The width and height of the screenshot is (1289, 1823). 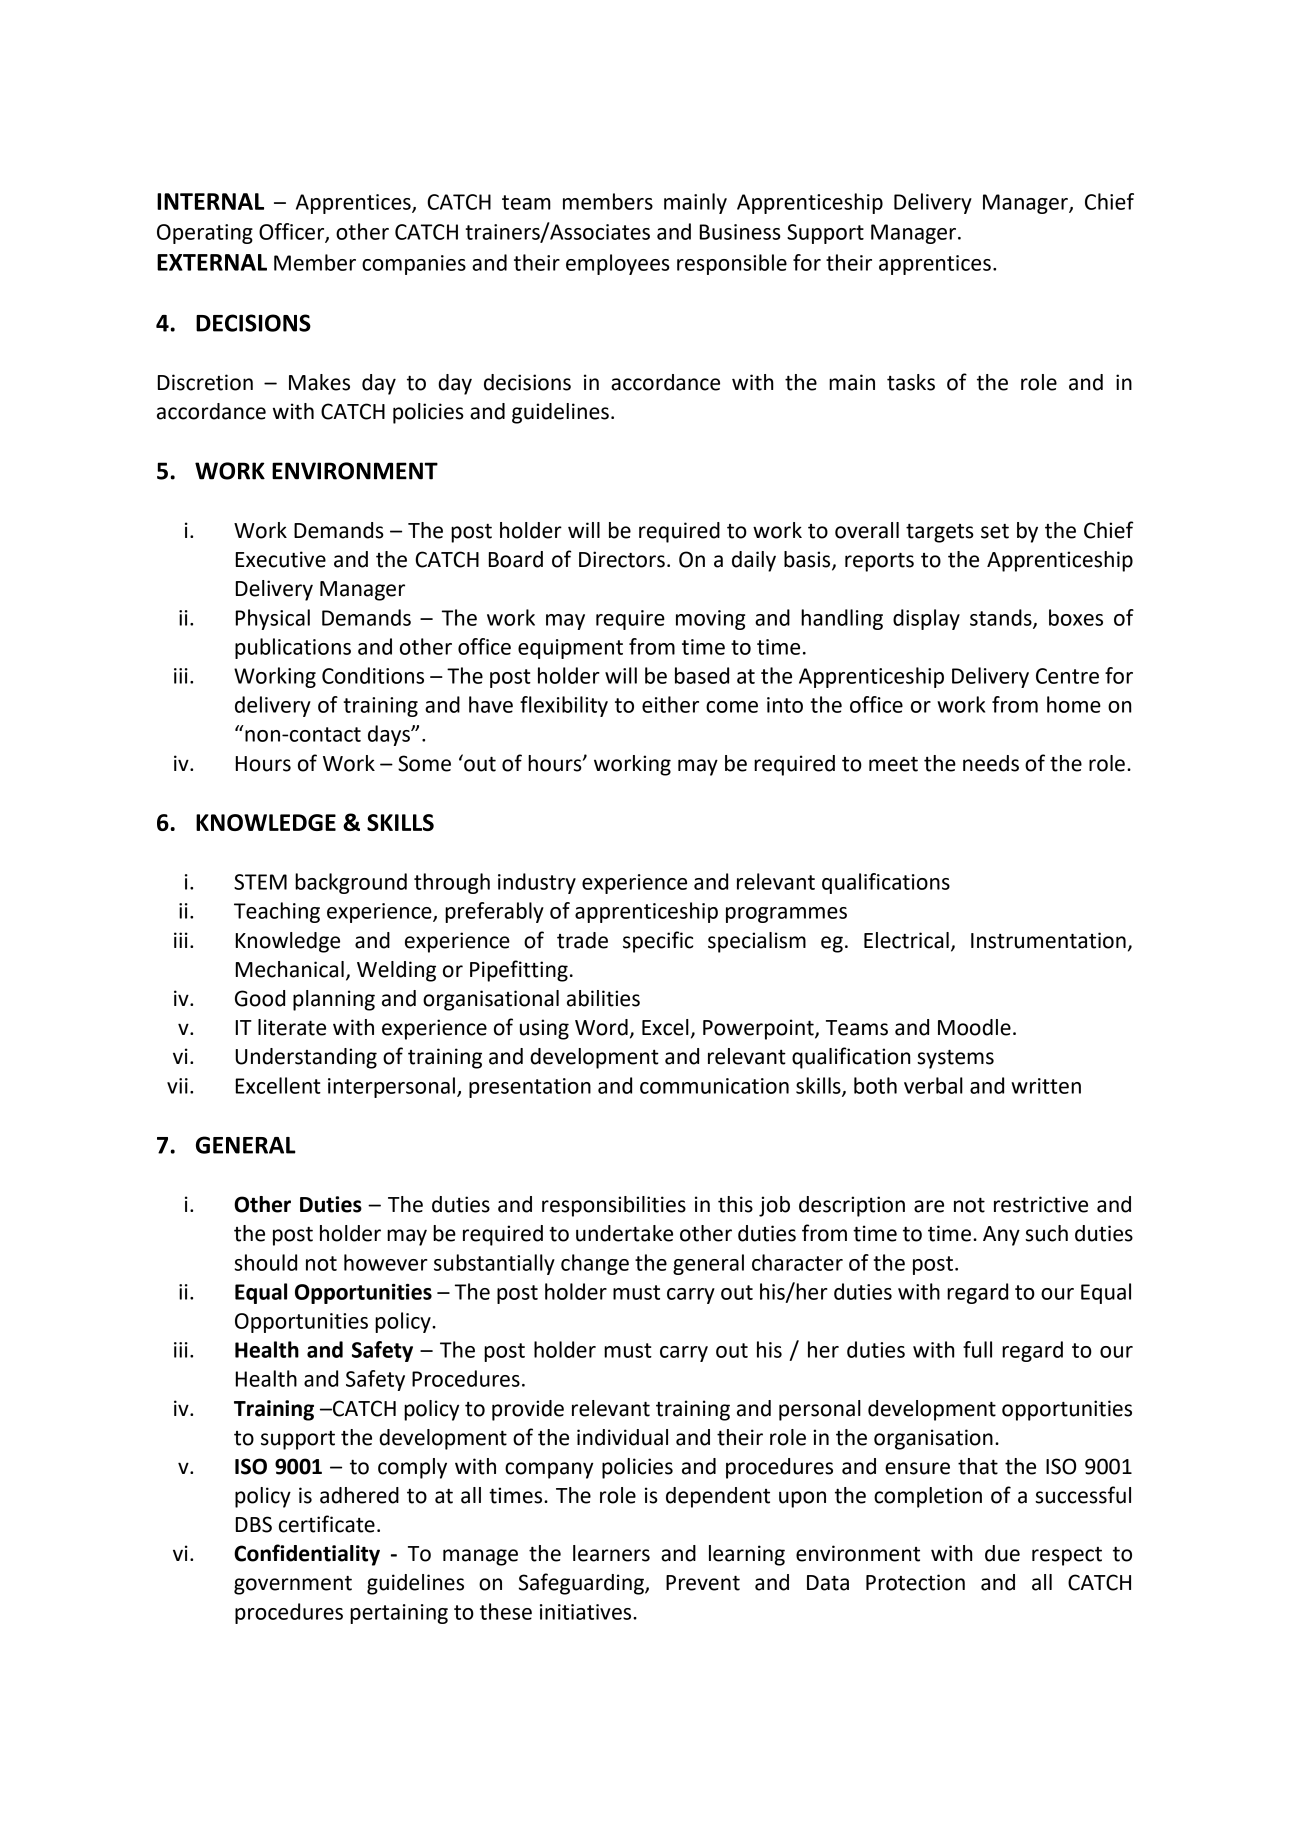 What do you see at coordinates (277, 912) in the screenshot?
I see `Teaching` at bounding box center [277, 912].
